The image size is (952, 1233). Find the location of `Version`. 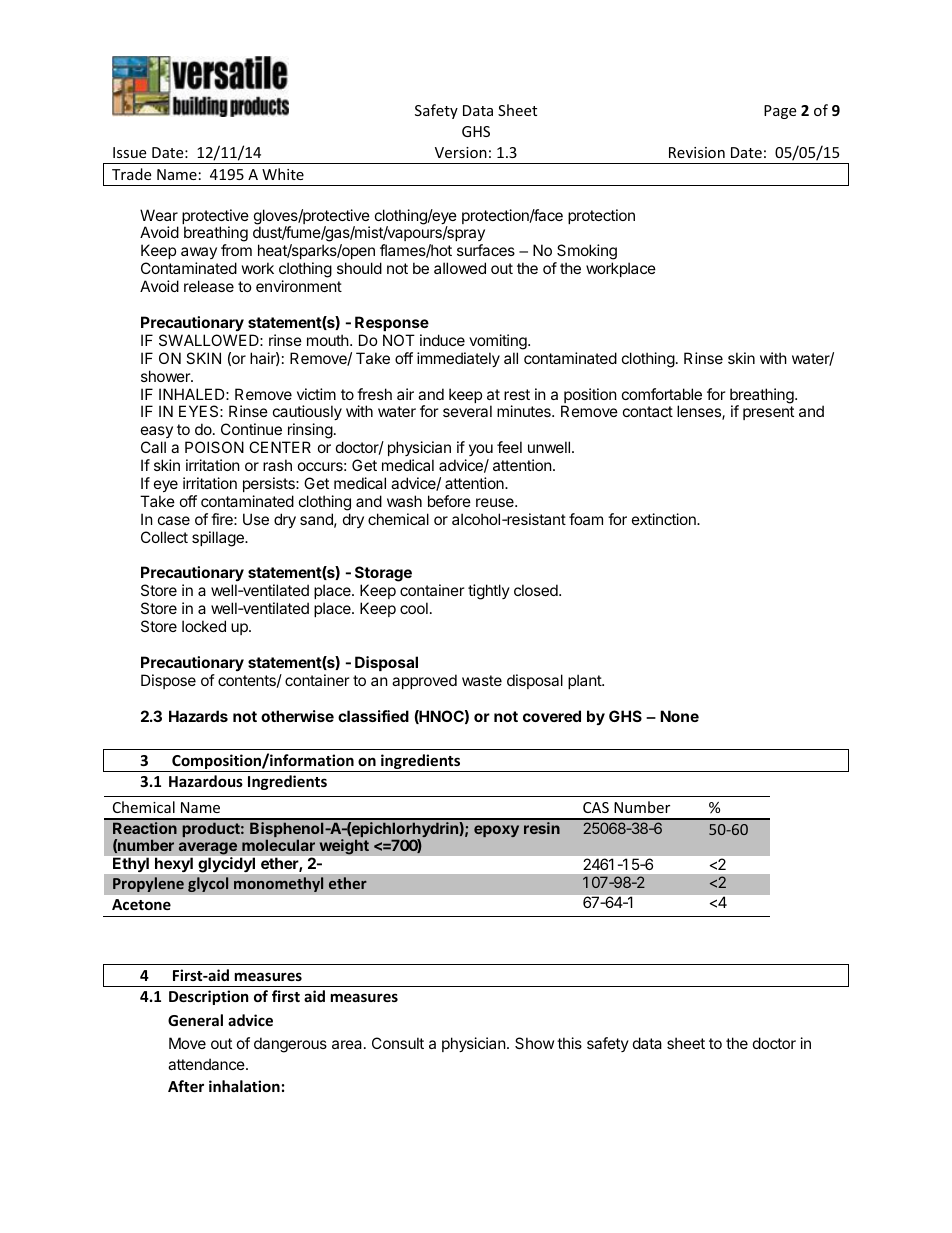

Version is located at coordinates (461, 152).
